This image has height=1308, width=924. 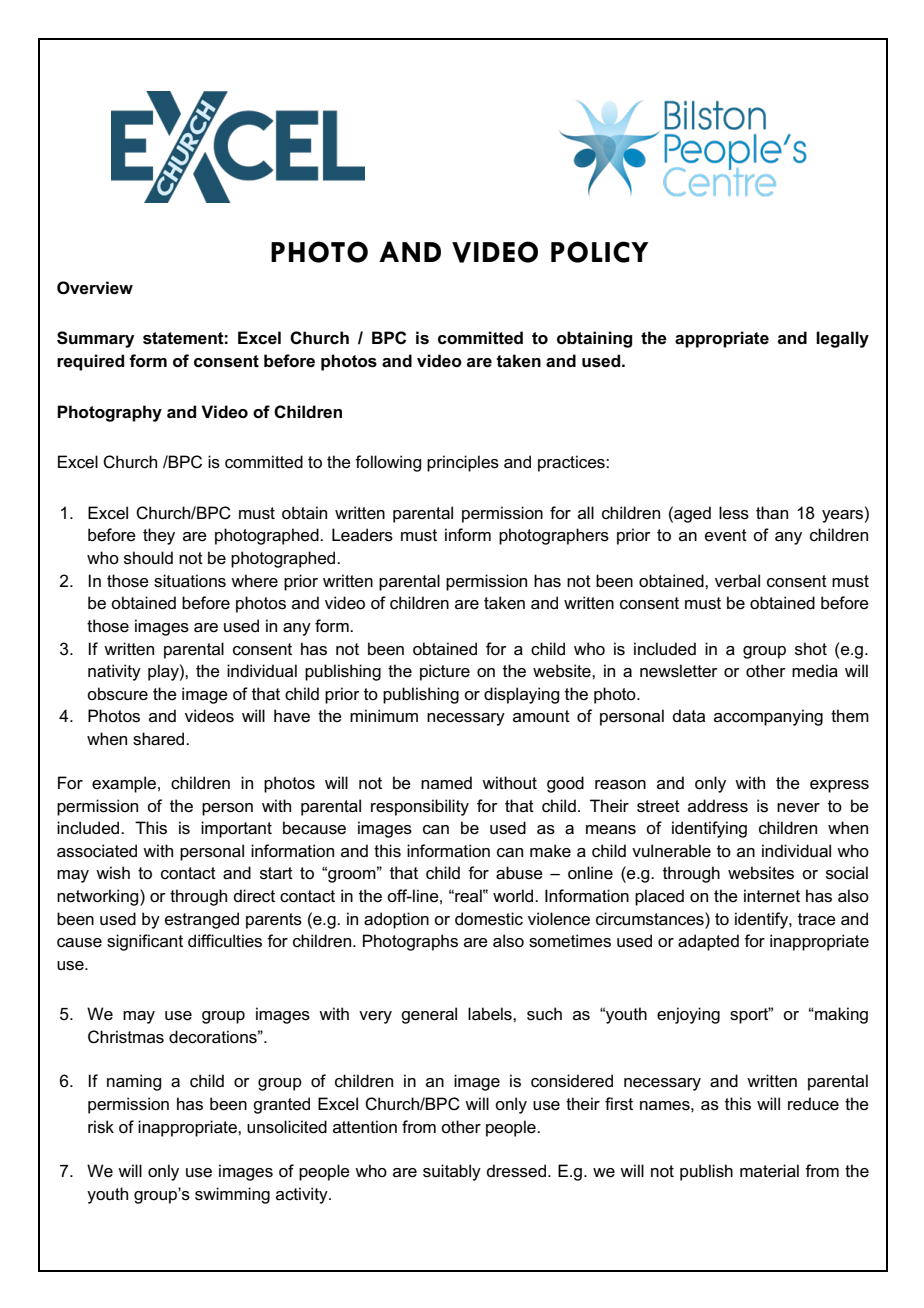 What do you see at coordinates (772, 896) in the image?
I see `internet` at bounding box center [772, 896].
